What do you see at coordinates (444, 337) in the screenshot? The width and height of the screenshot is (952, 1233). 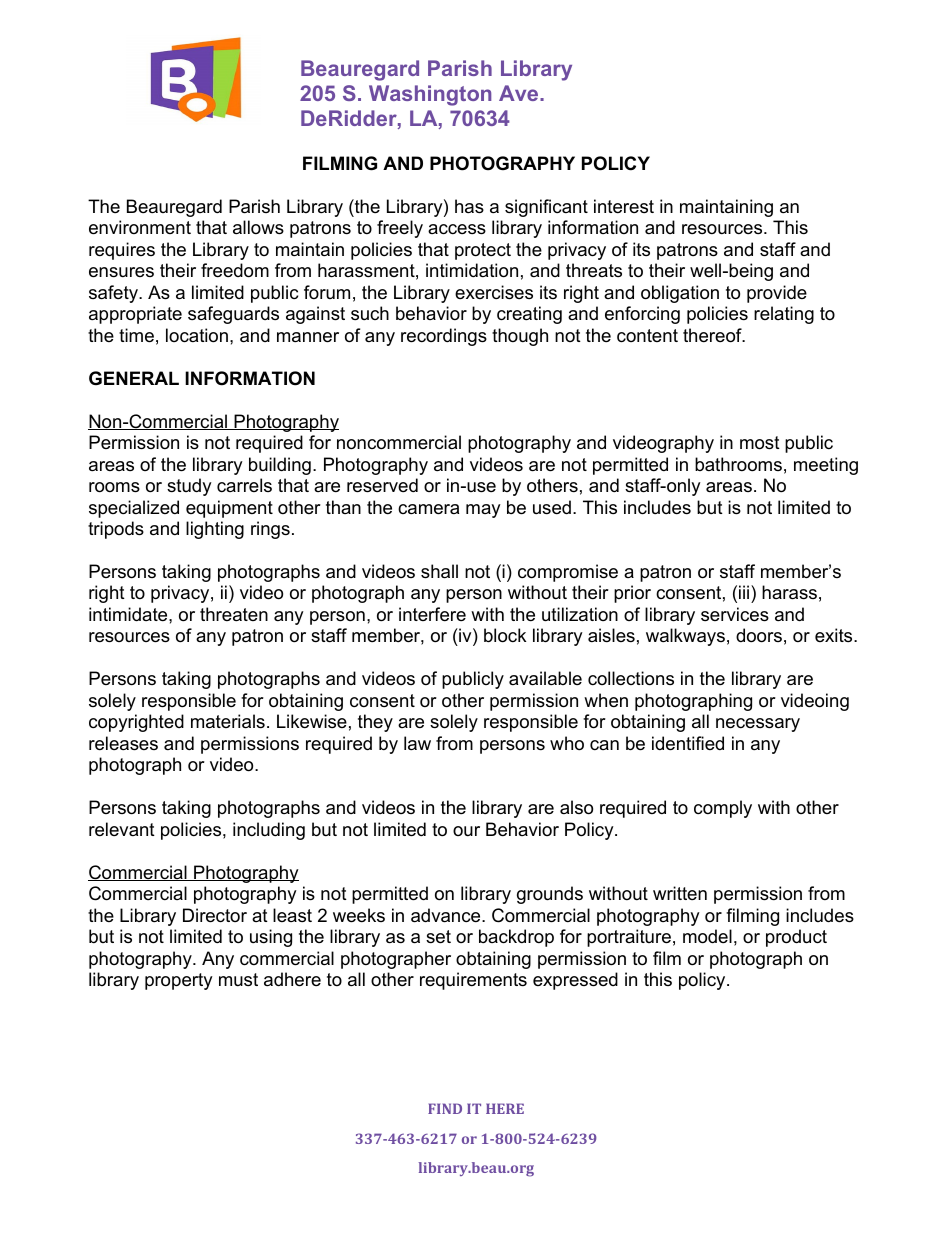 I see `recordings` at bounding box center [444, 337].
